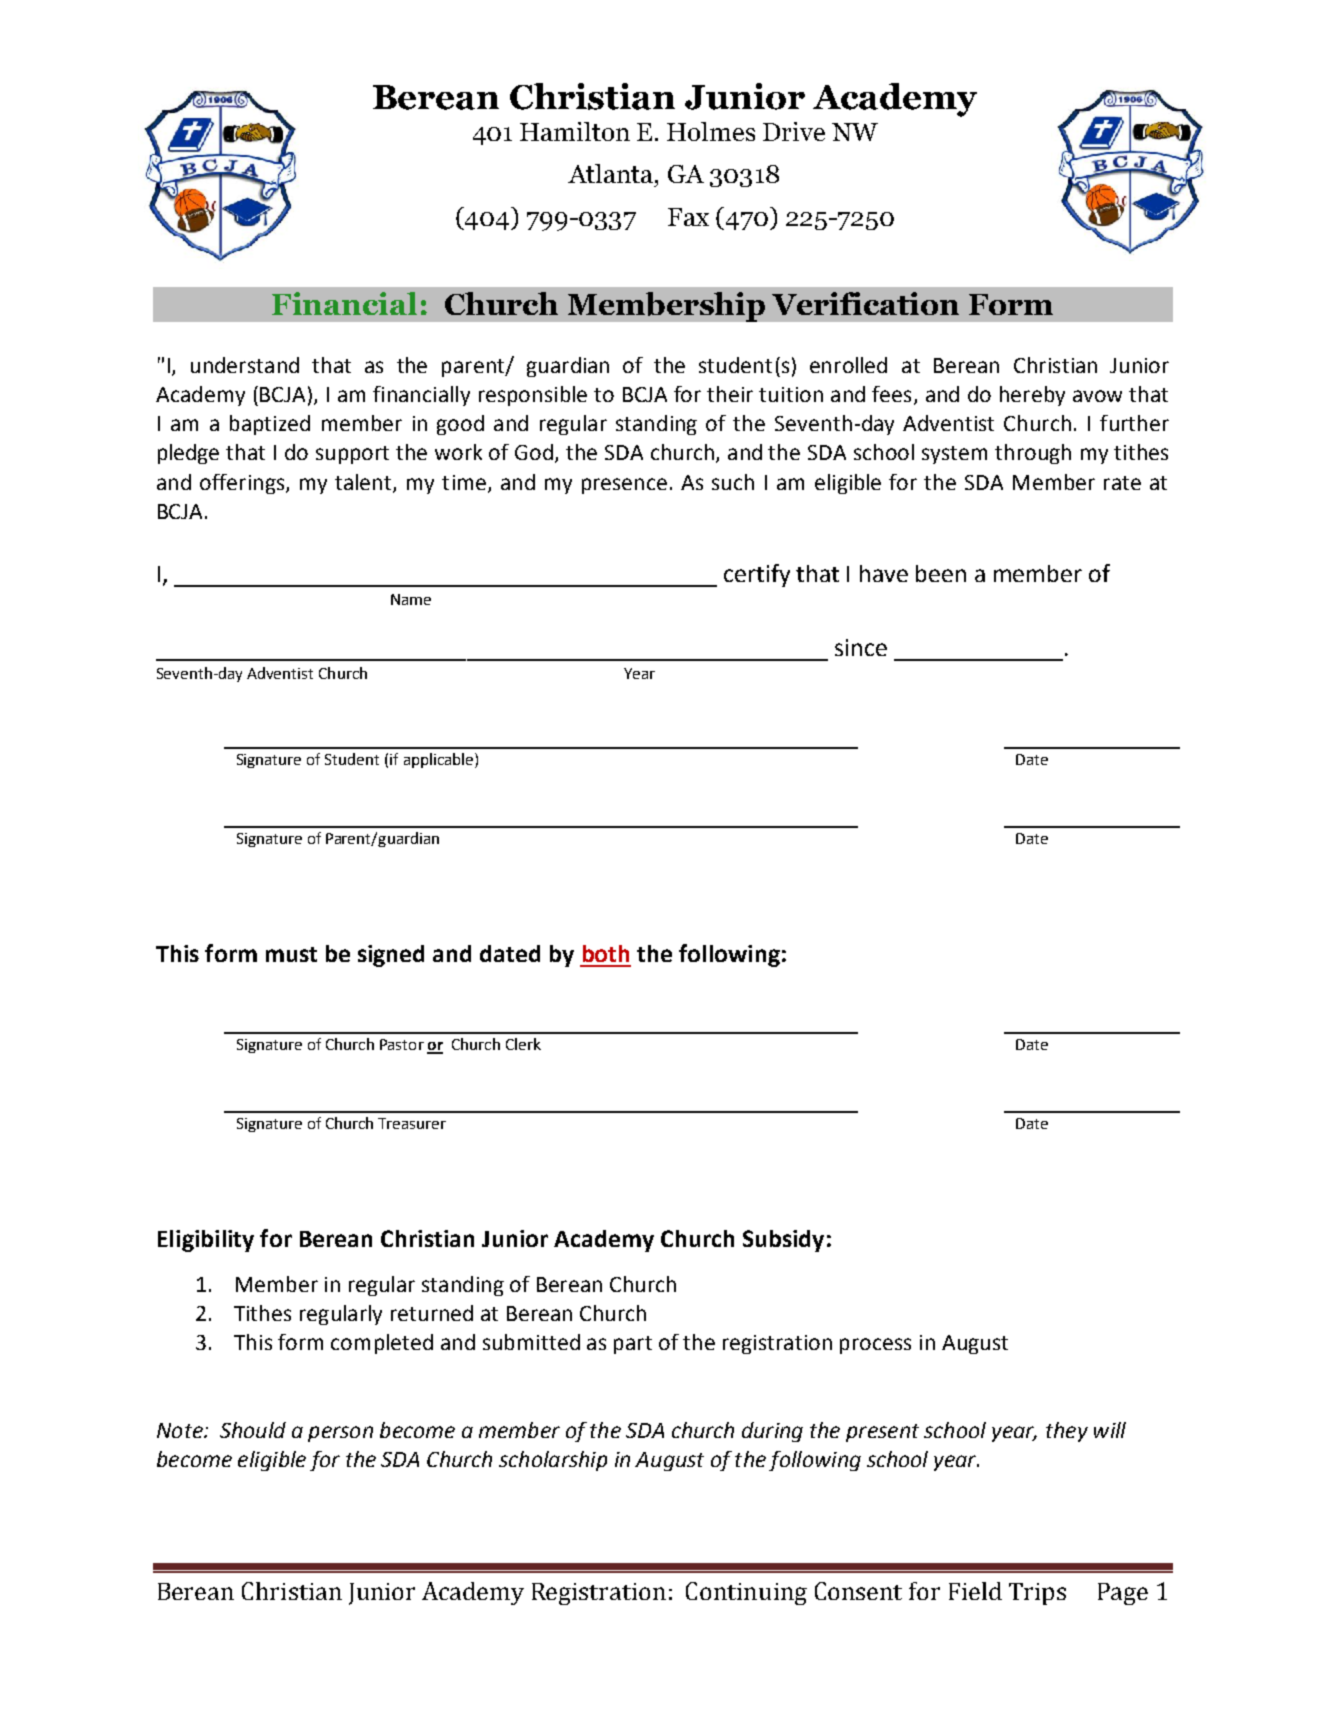 The height and width of the image is (1715, 1325). What do you see at coordinates (523, 1044) in the image?
I see `Clerk` at bounding box center [523, 1044].
